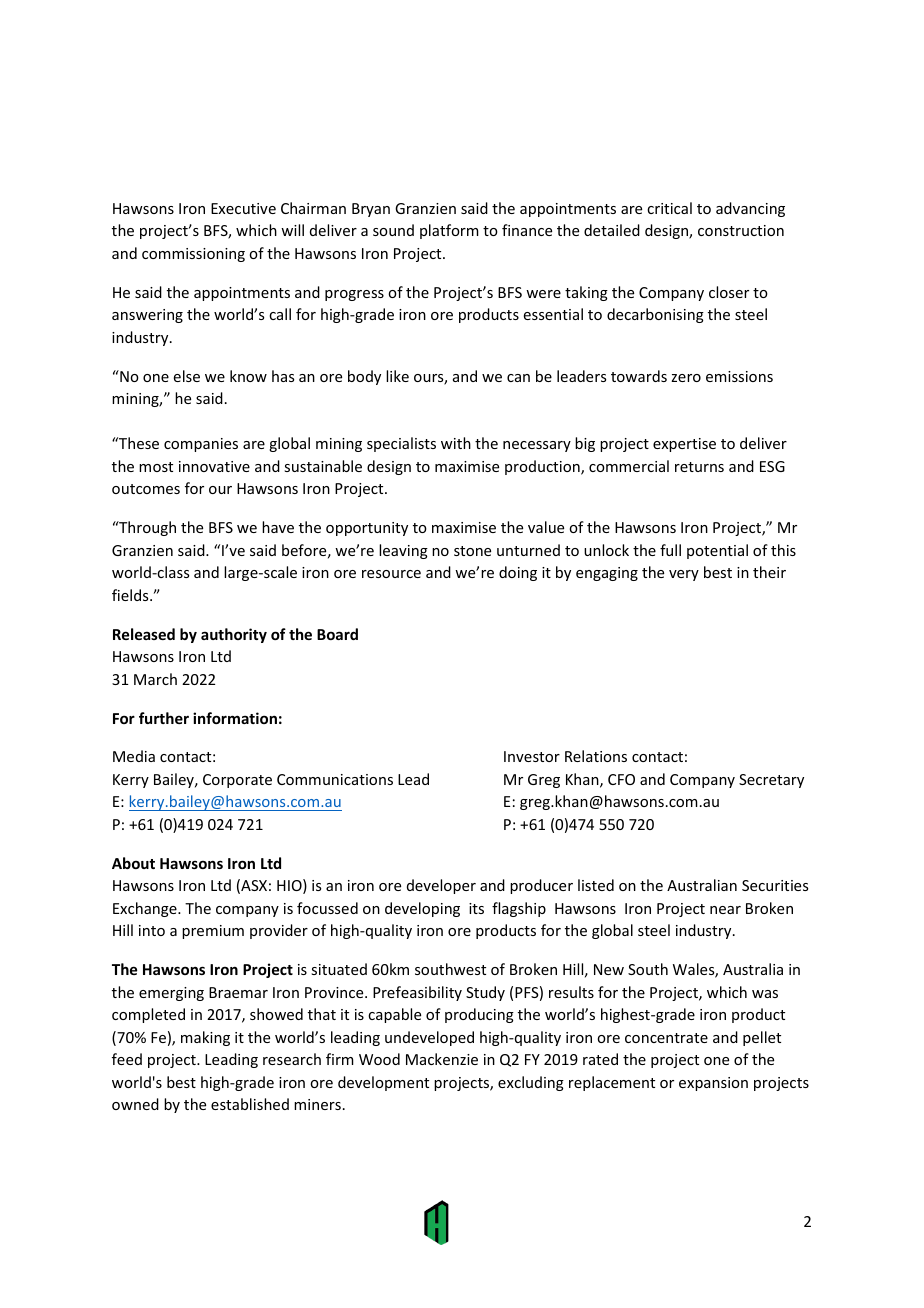 This screenshot has width=924, height=1308. I want to click on Investor, so click(532, 756).
